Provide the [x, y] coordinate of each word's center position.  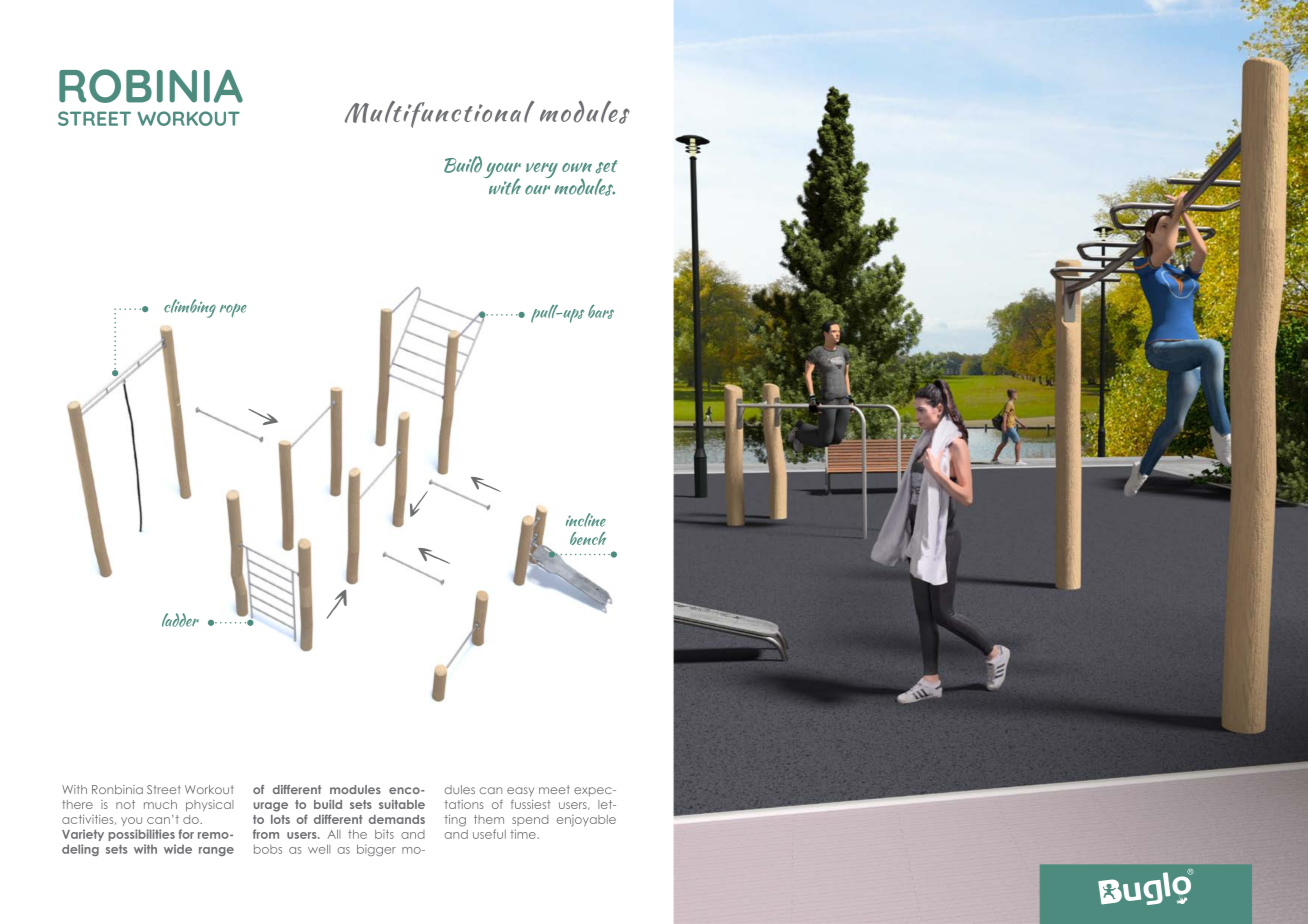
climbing [190, 308]
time [524, 834]
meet [554, 789]
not [125, 804]
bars [601, 311]
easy [520, 792]
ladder [180, 620]
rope [233, 310]
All [334, 834]
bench [588, 538]
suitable [402, 804]
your [502, 172]
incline [586, 520]
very [542, 170]
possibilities [141, 835]
